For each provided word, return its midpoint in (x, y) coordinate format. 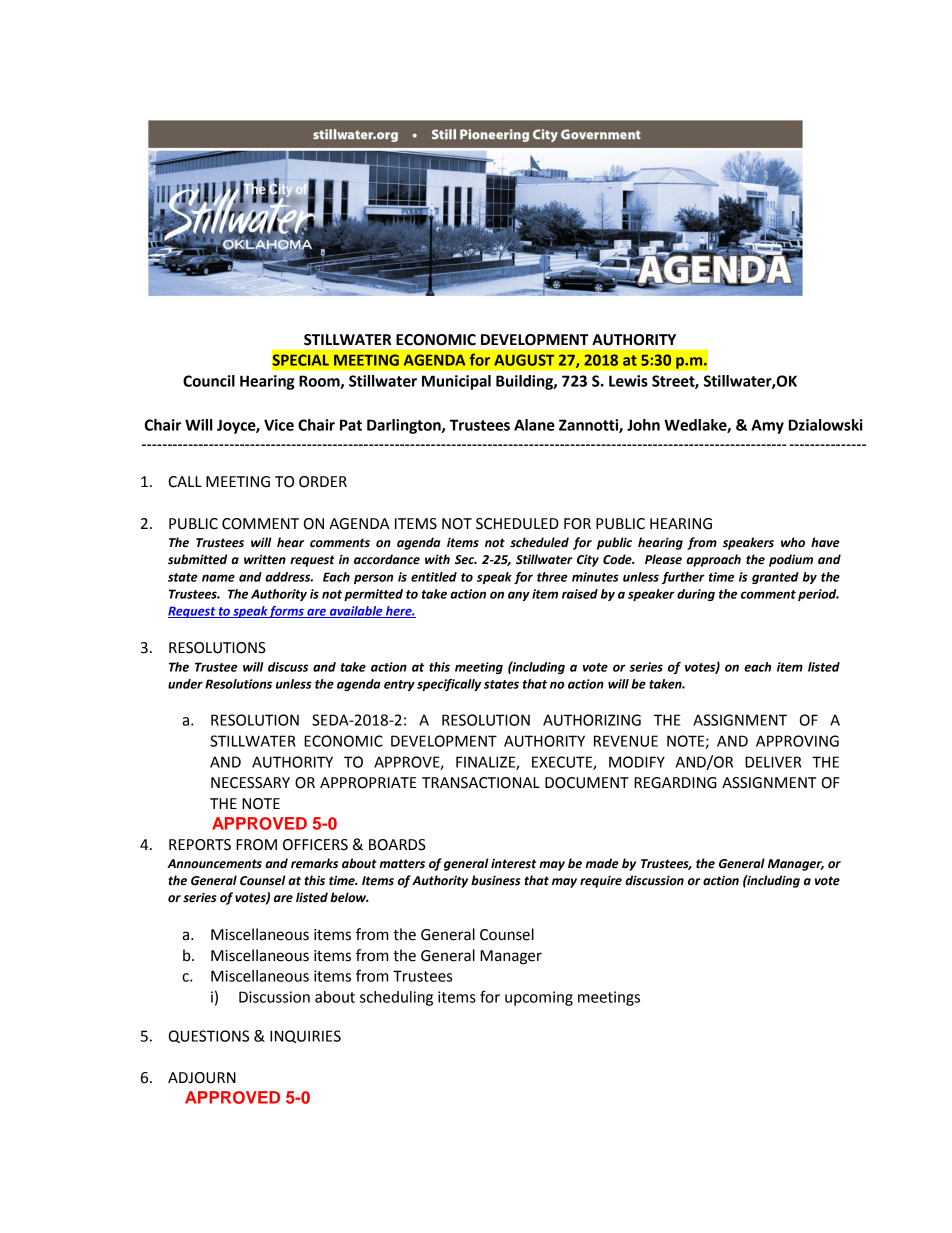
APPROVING (797, 741)
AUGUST (524, 360)
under (185, 684)
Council (209, 381)
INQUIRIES (305, 1036)
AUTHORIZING (592, 720)
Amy (767, 426)
